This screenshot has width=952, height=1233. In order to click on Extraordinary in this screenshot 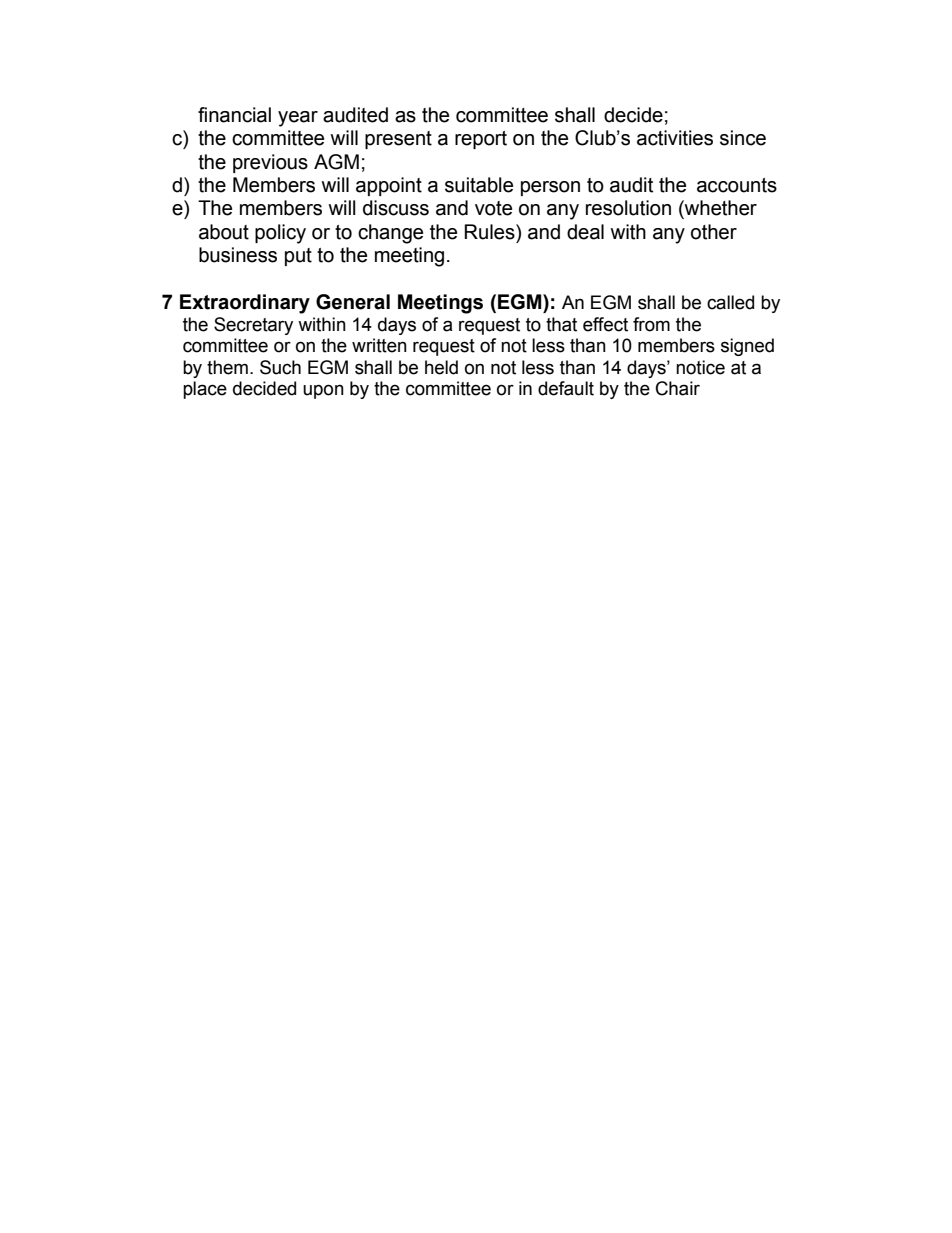, I will do `click(245, 304)`.
